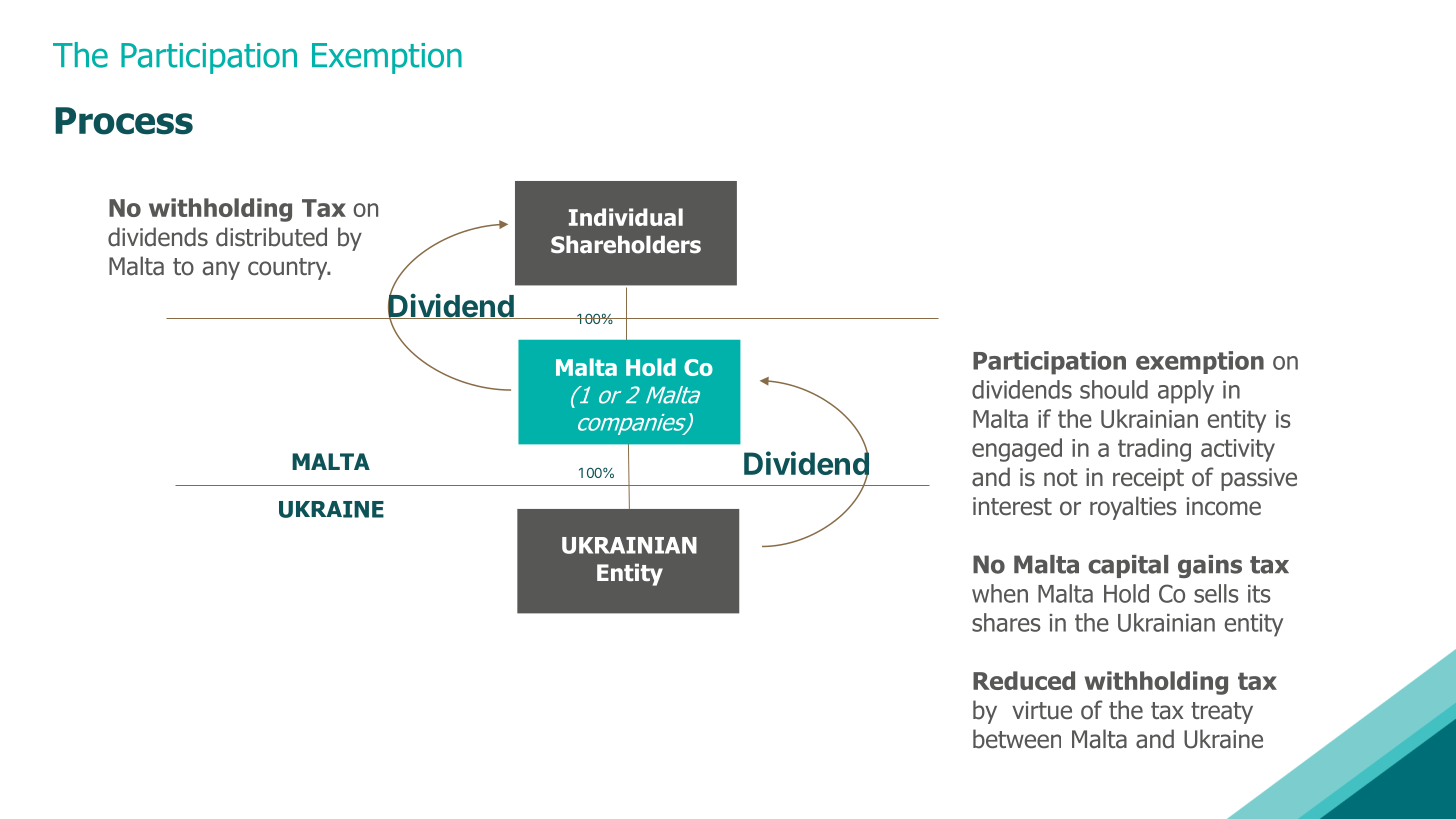 The width and height of the image is (1456, 819). Describe the element at coordinates (1154, 450) in the image. I see `trading` at that location.
